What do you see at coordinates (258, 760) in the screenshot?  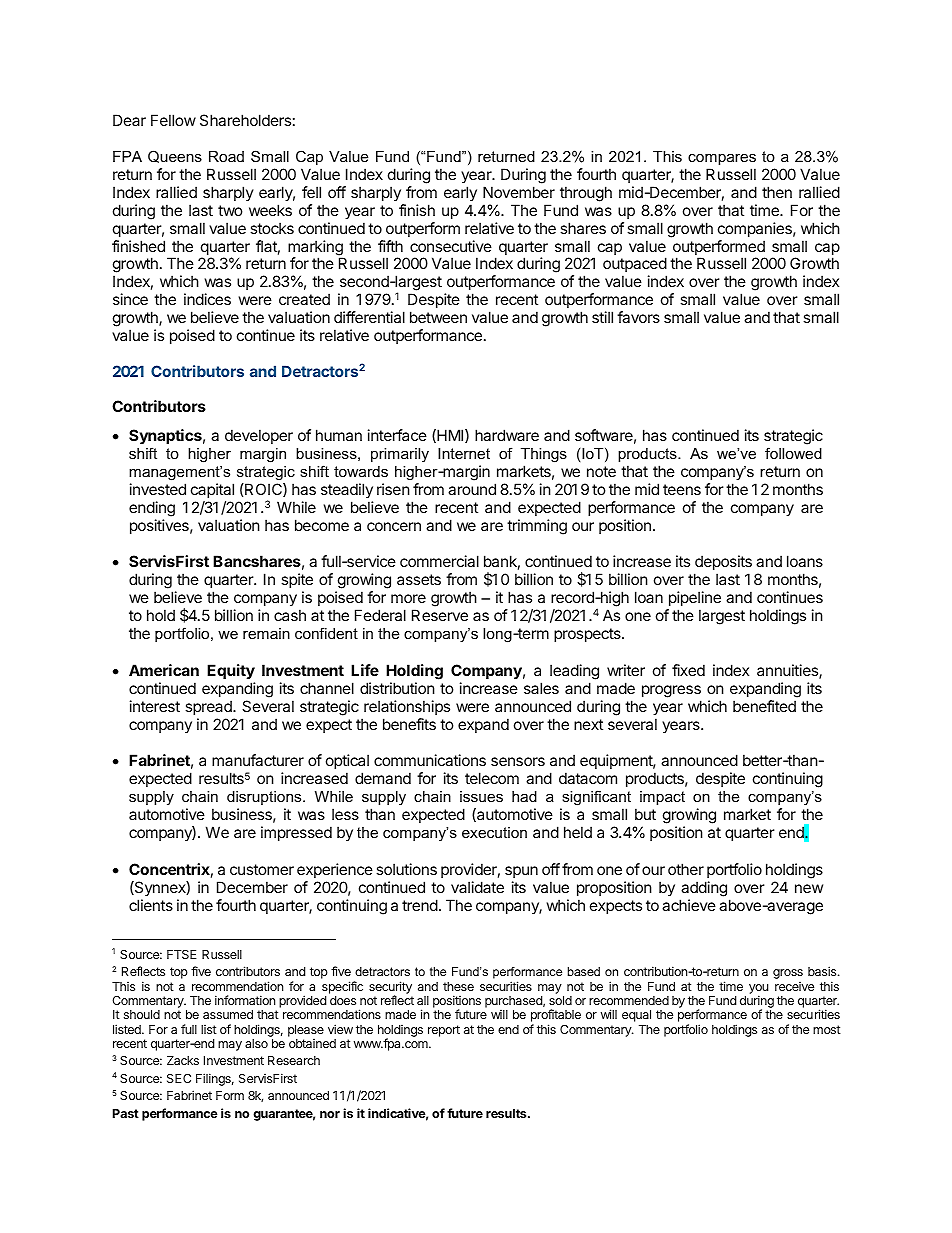 I see `manufacturer` at bounding box center [258, 760].
